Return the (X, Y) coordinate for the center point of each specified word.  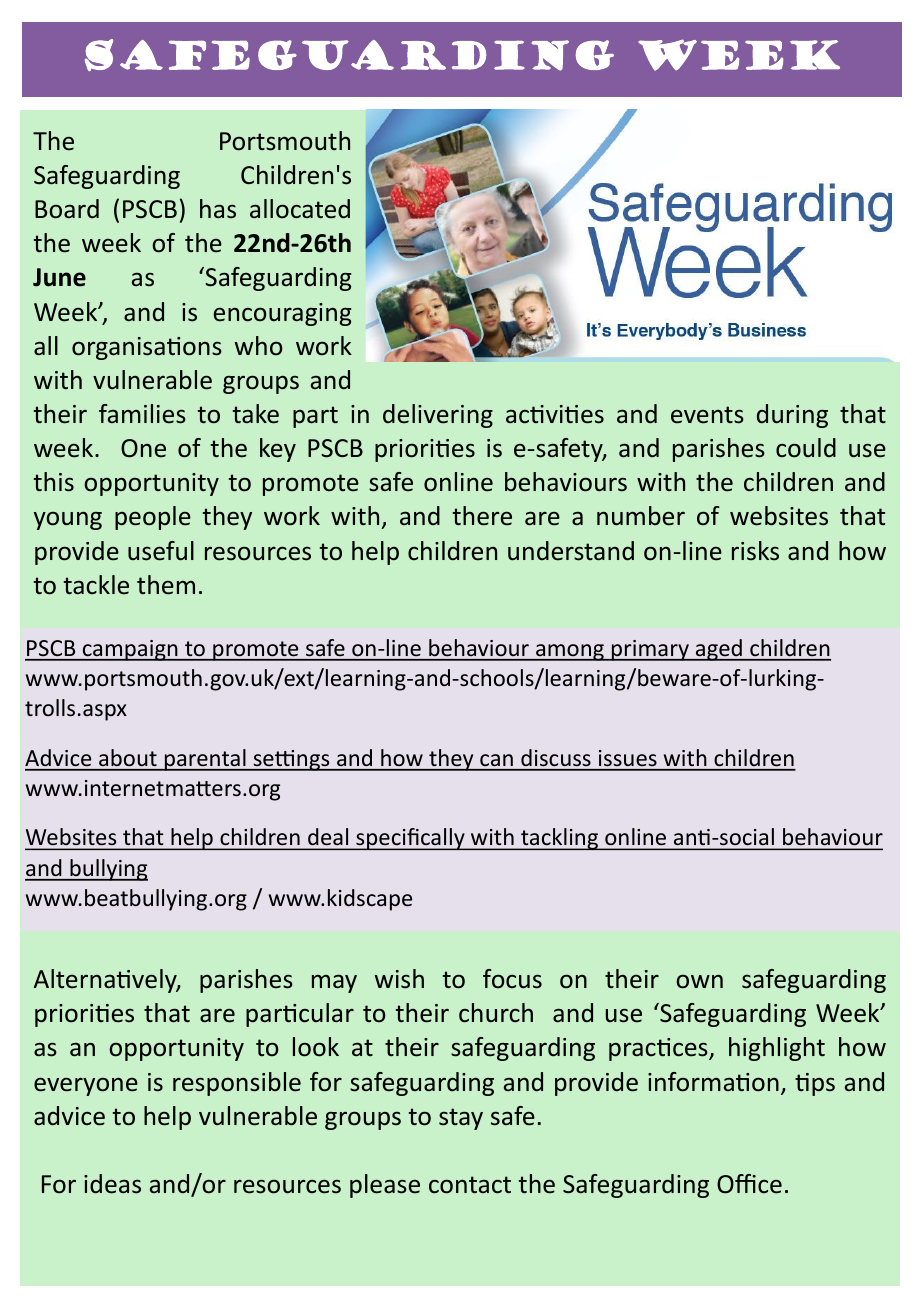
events (707, 415)
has (218, 209)
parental (205, 760)
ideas (112, 1184)
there (482, 516)
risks (755, 551)
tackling (559, 839)
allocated (300, 209)
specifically (410, 839)
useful (161, 551)
